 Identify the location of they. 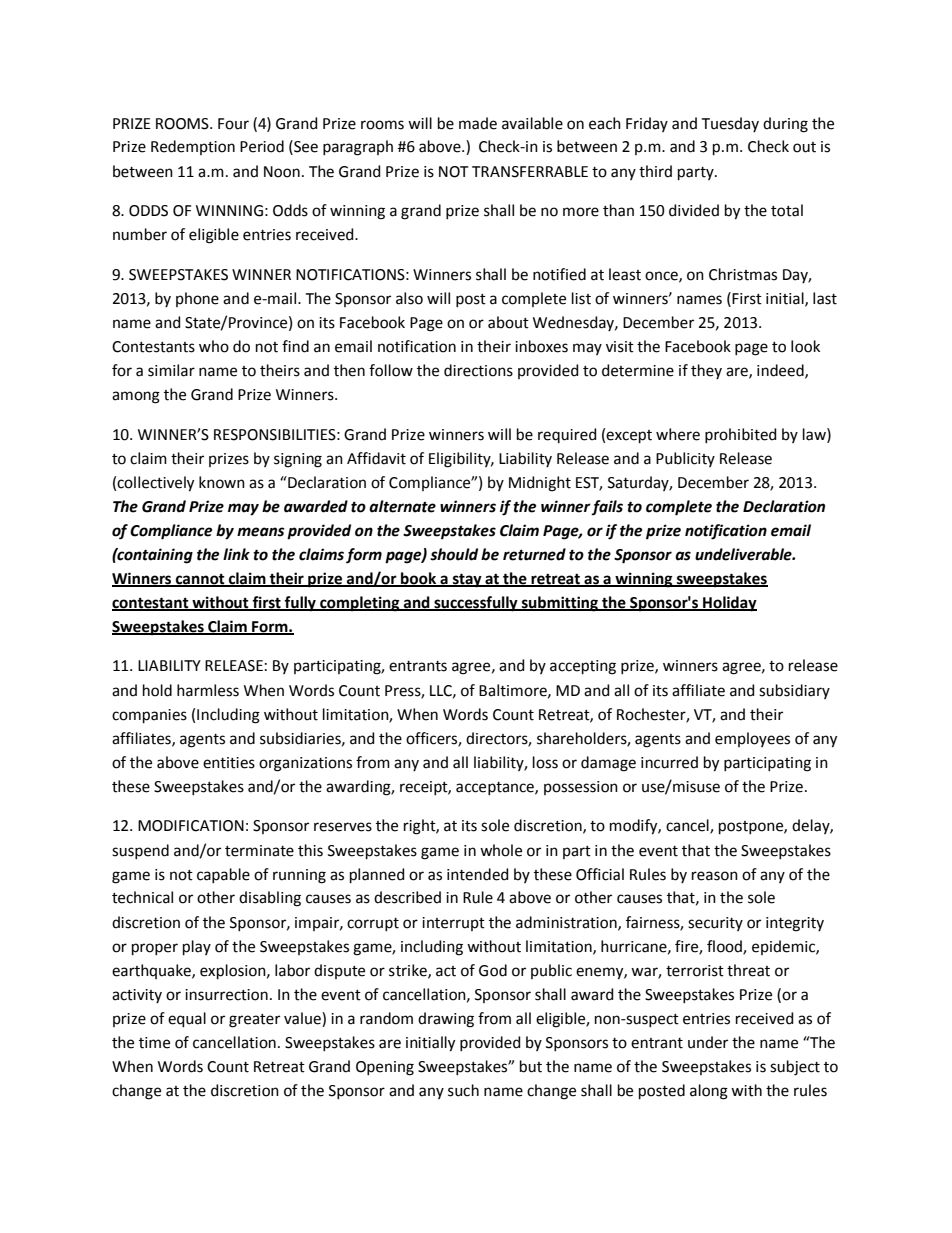
(706, 371).
